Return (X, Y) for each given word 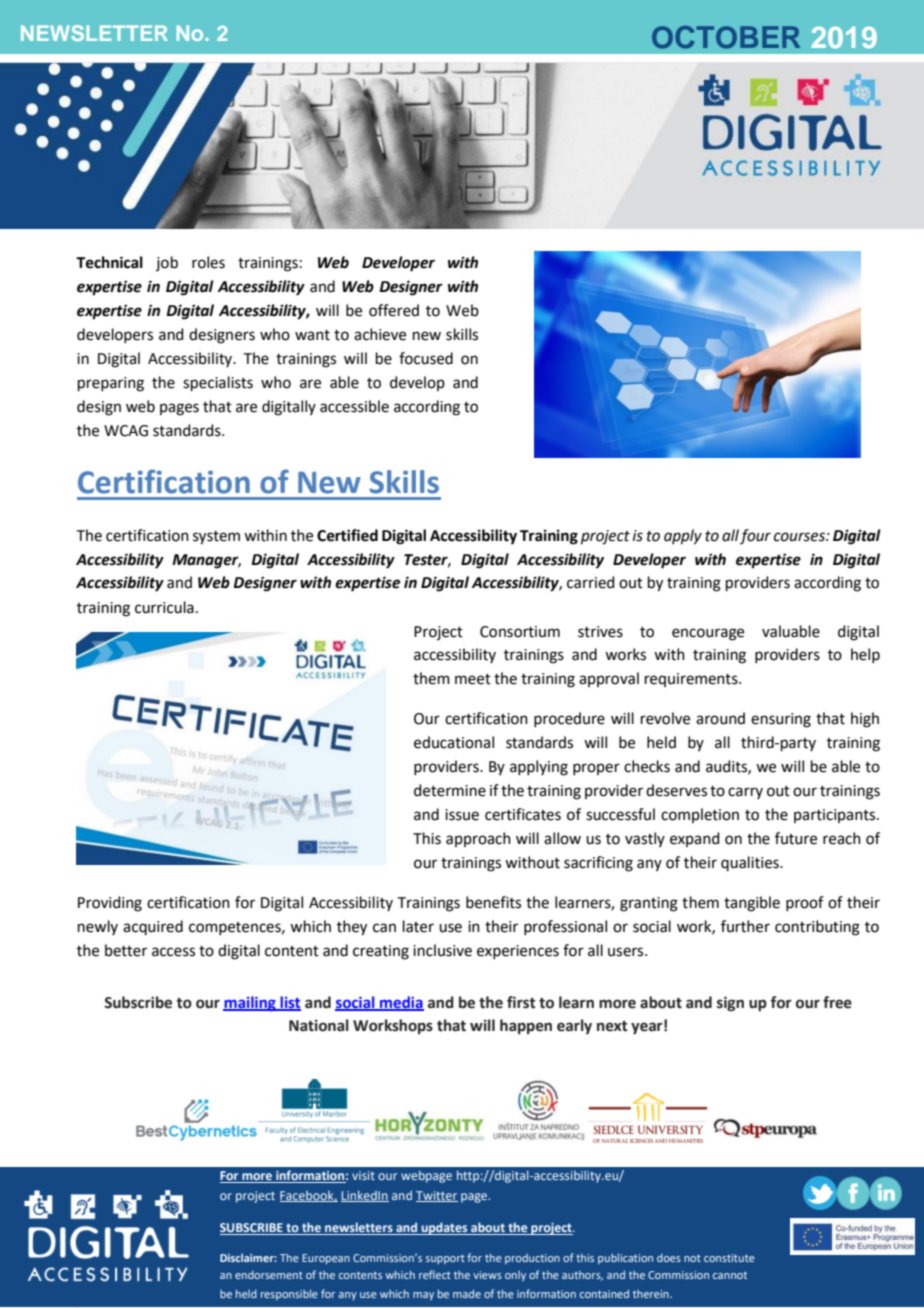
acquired (153, 927)
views (487, 1275)
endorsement (269, 1275)
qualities (751, 863)
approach (478, 839)
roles (208, 262)
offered (394, 310)
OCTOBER (726, 37)
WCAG (126, 431)
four (755, 536)
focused (426, 358)
